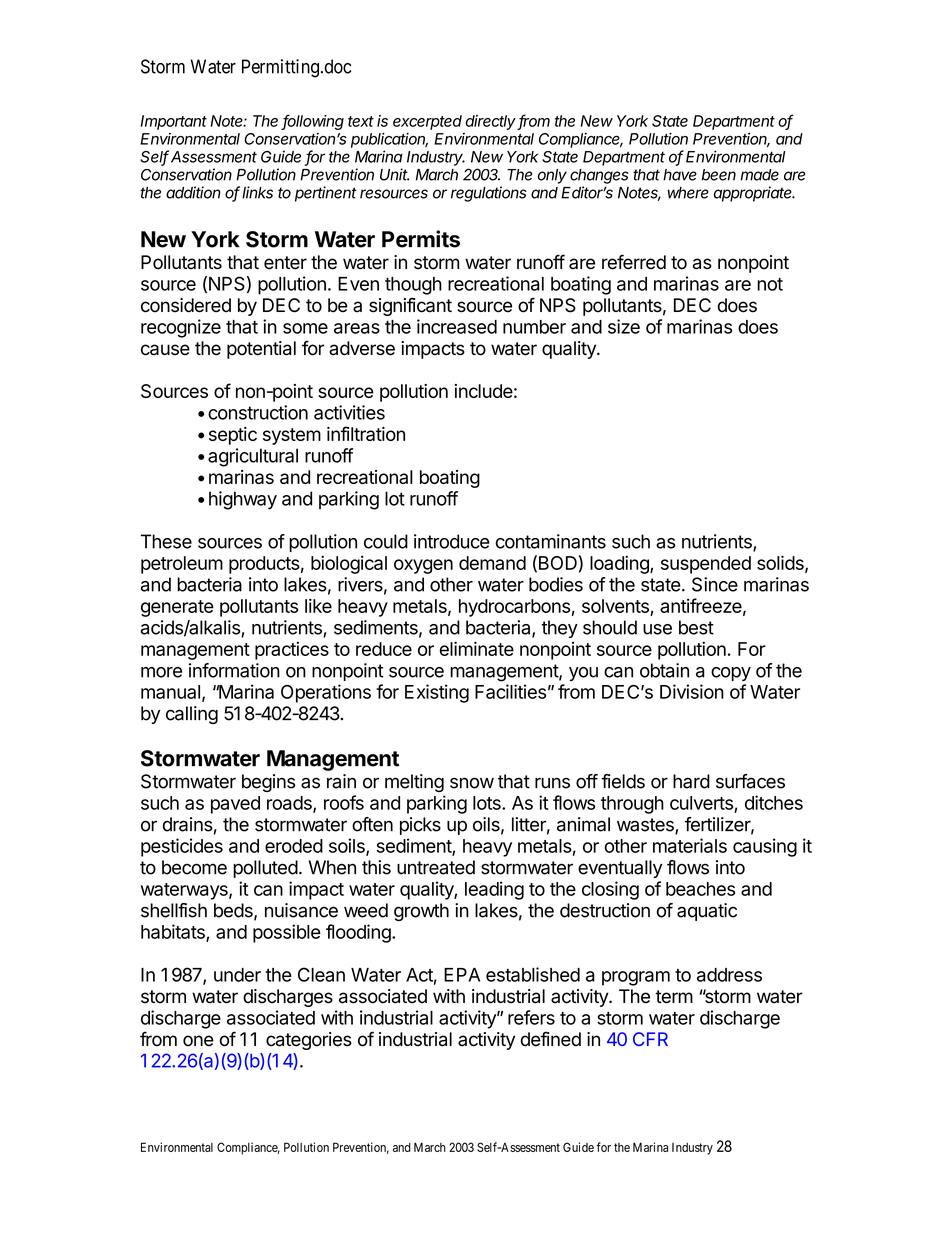 This page has height=1233, width=952. I want to click on been, so click(719, 175).
